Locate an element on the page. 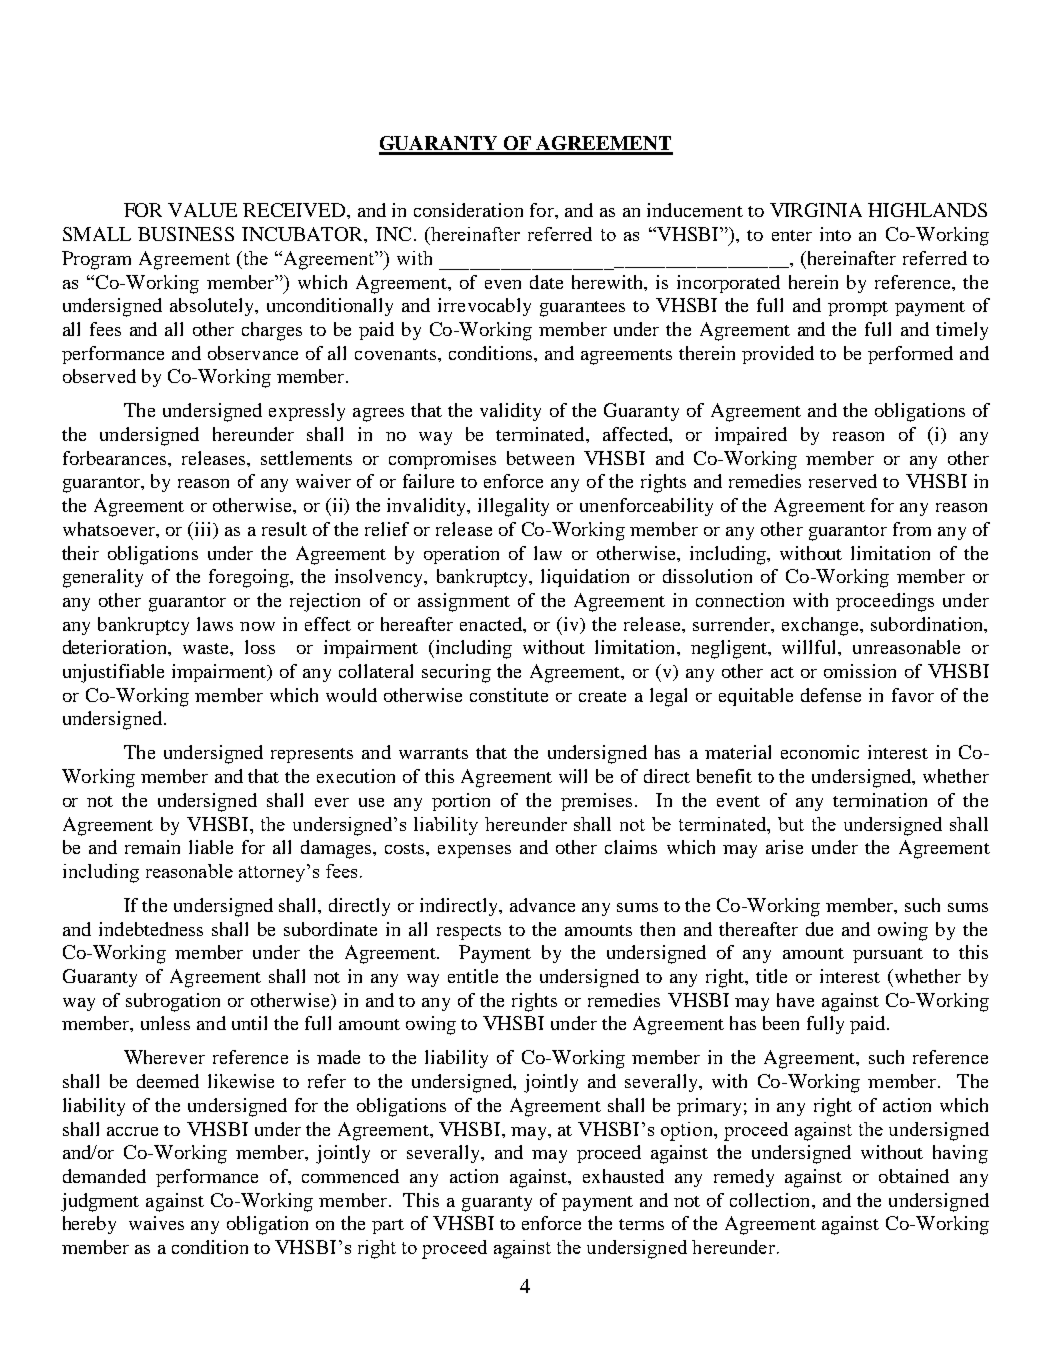 The image size is (1051, 1360). BUSINESS is located at coordinates (186, 234).
